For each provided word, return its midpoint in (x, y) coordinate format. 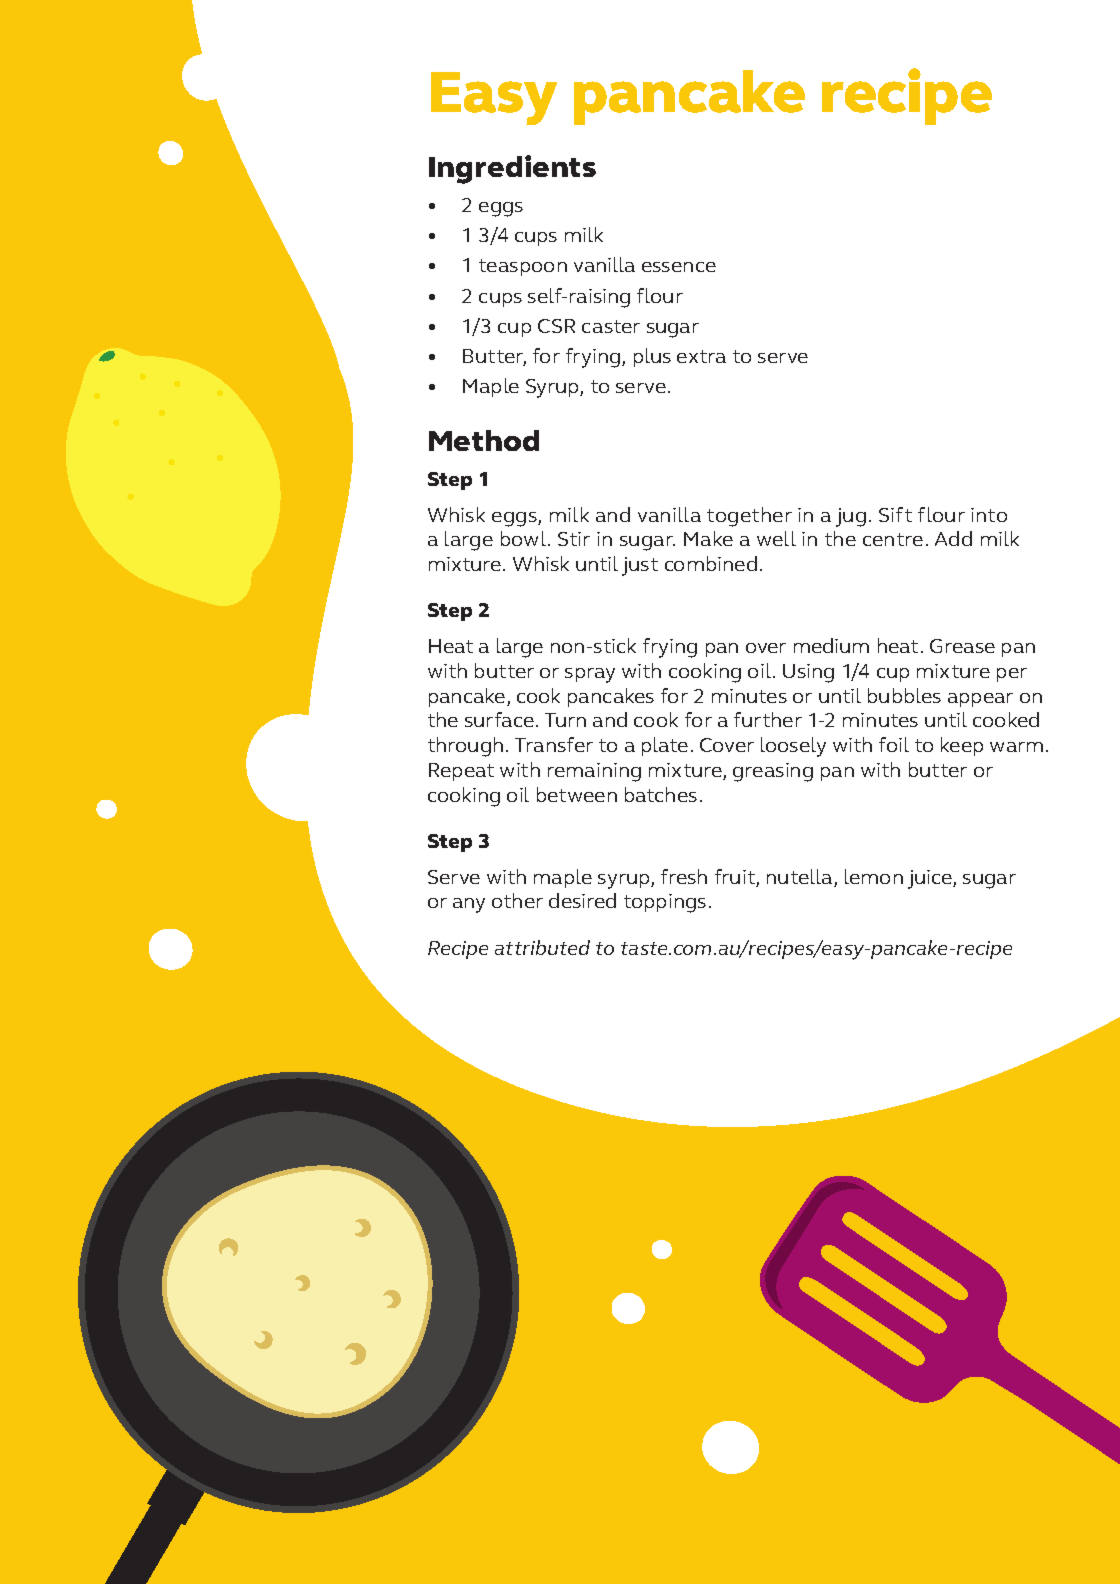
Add (953, 538)
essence (679, 267)
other (517, 900)
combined (711, 563)
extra (701, 356)
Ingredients (512, 169)
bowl (525, 538)
